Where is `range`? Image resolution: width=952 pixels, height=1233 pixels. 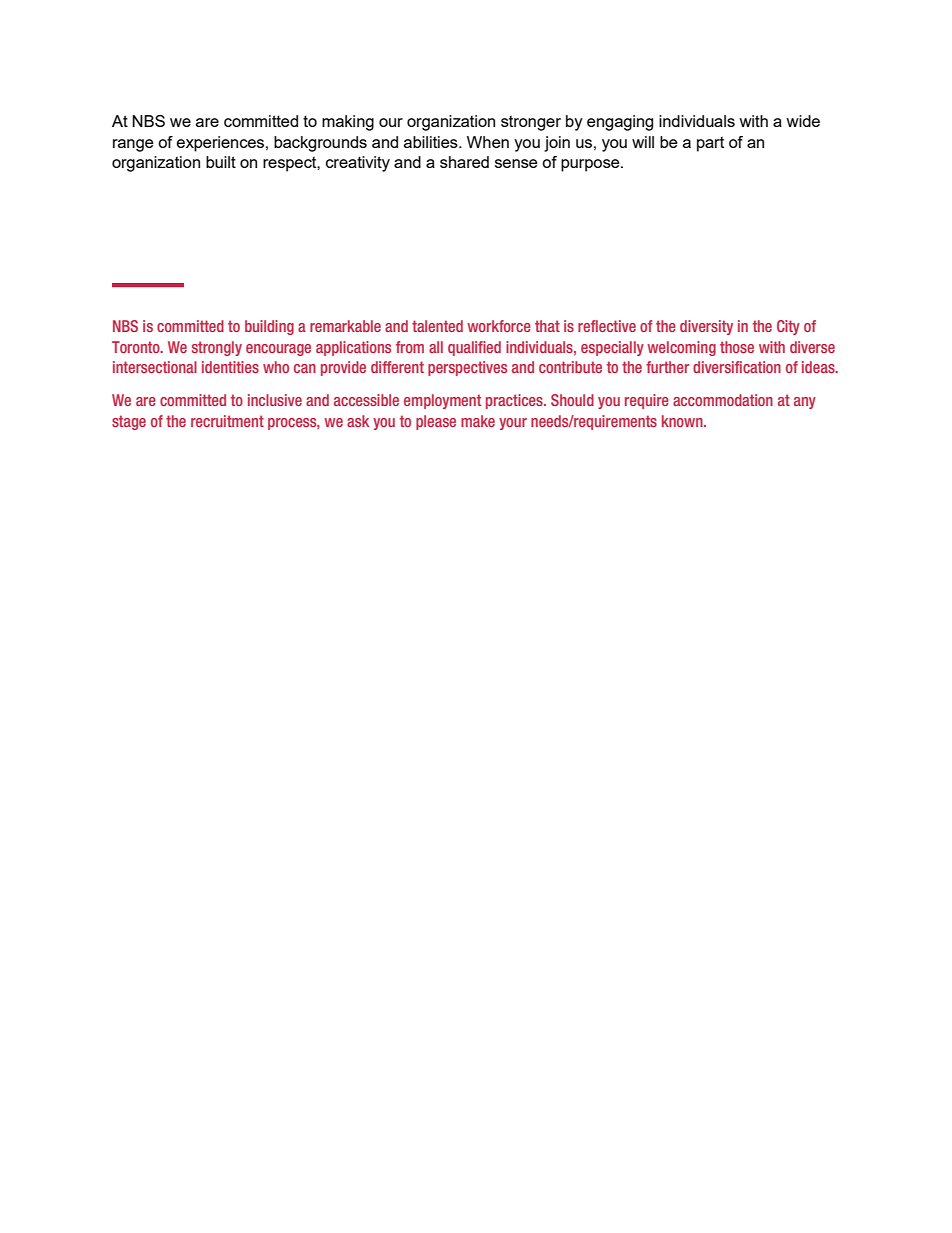 range is located at coordinates (133, 145).
